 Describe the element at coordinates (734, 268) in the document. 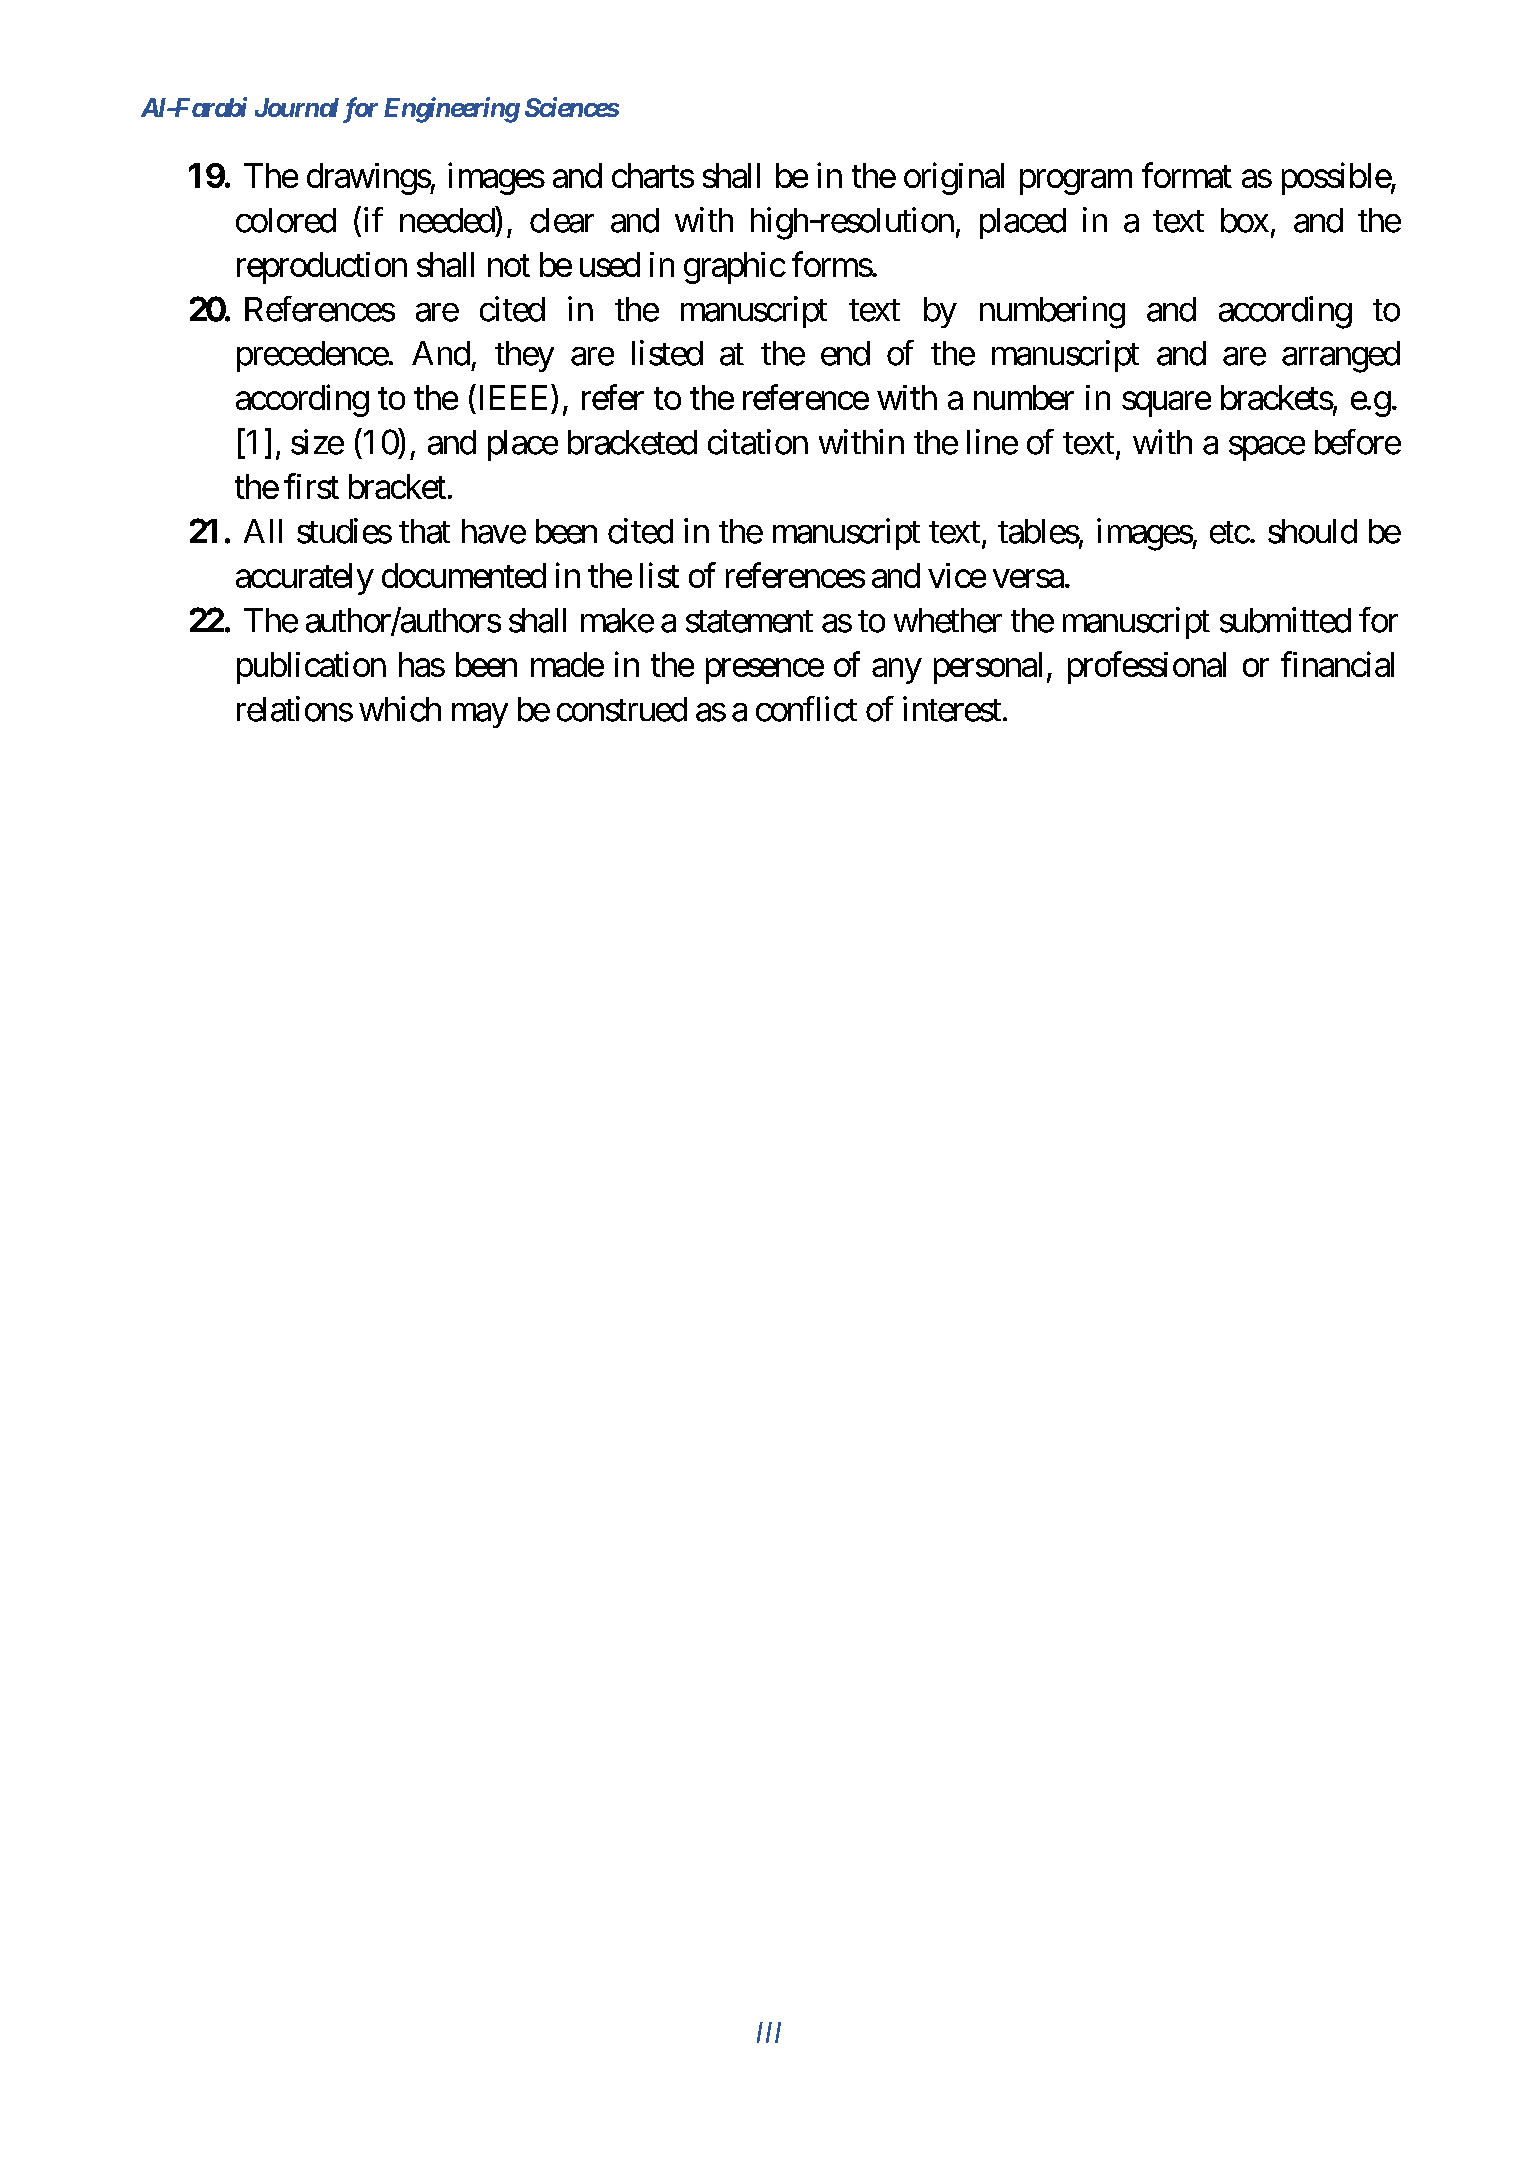

I see `graphic` at that location.
